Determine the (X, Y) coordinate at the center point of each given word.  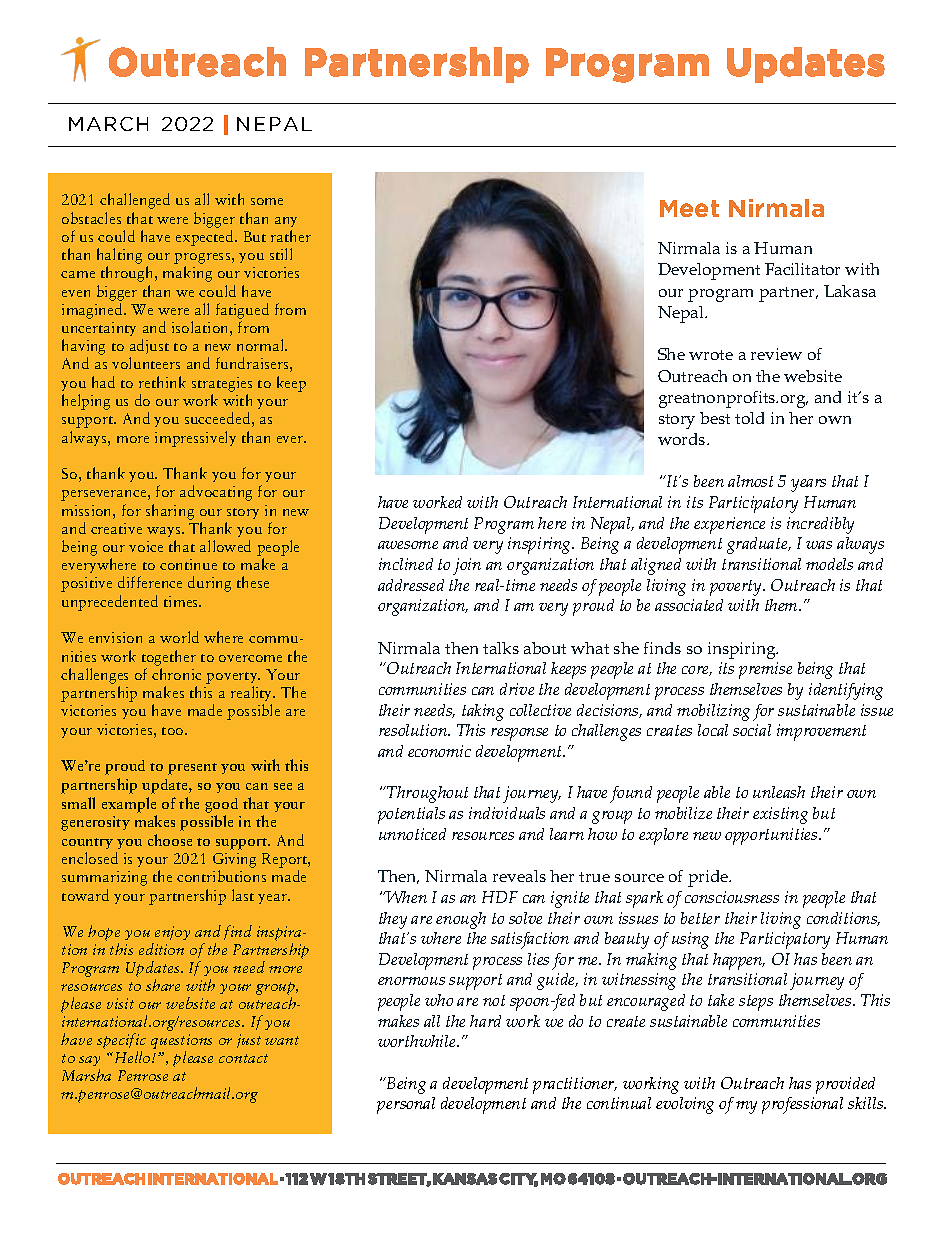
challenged (135, 201)
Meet (689, 208)
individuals (507, 813)
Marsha (86, 1075)
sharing (170, 512)
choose (170, 840)
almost (750, 481)
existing (780, 815)
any (286, 222)
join (467, 566)
